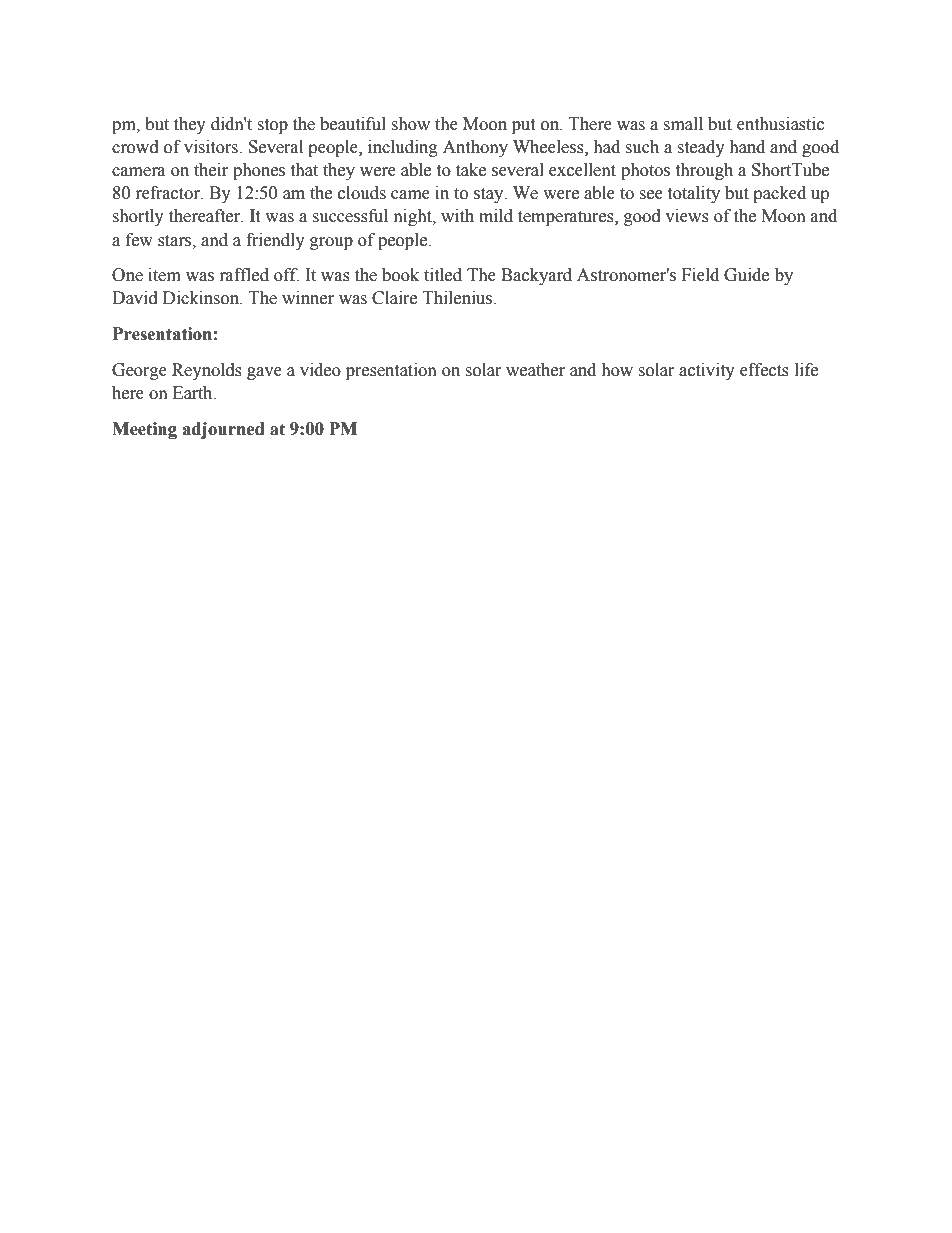 The width and height of the document is (952, 1233). I want to click on weather, so click(535, 370).
